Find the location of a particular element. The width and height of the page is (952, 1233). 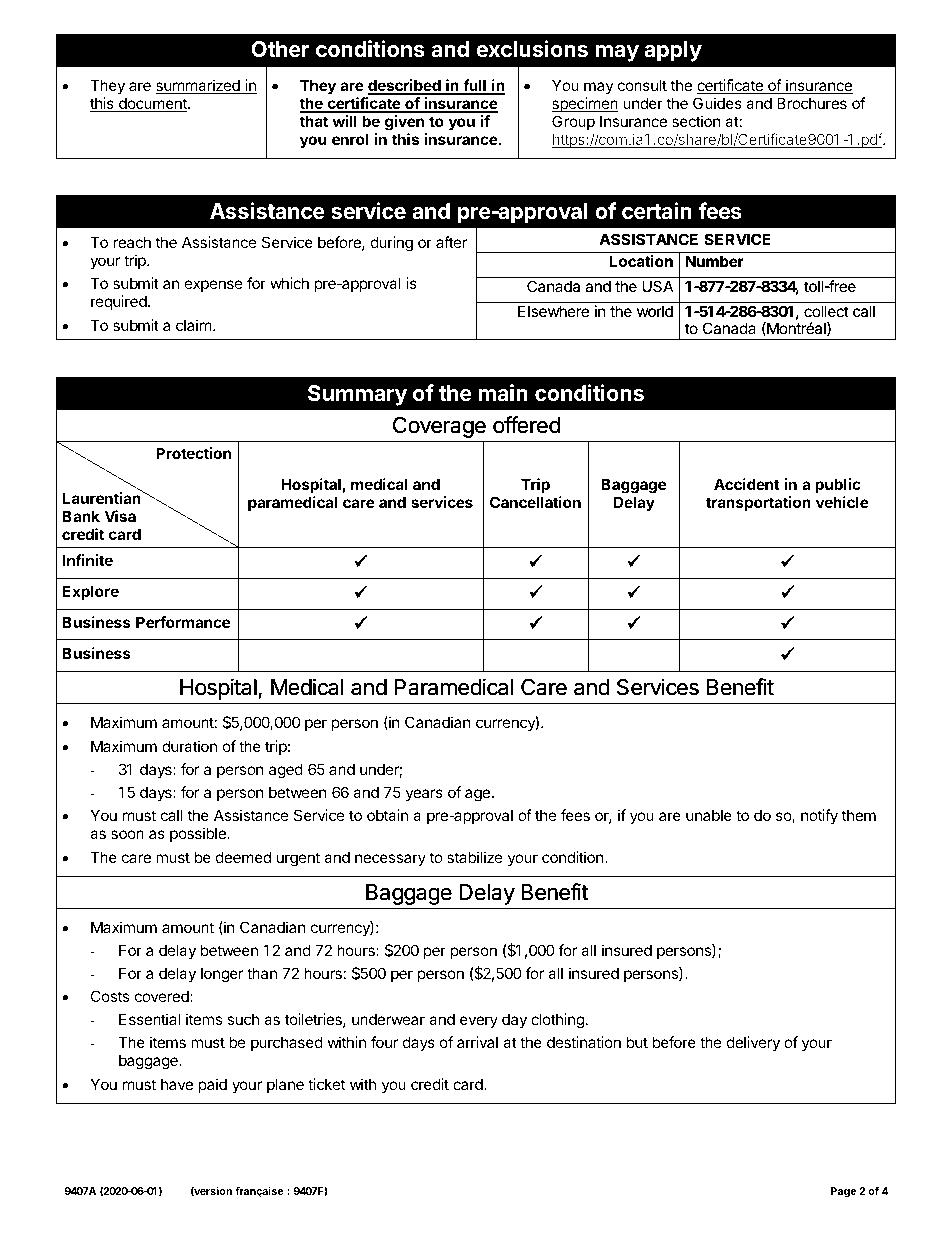

arrival is located at coordinates (477, 1042).
